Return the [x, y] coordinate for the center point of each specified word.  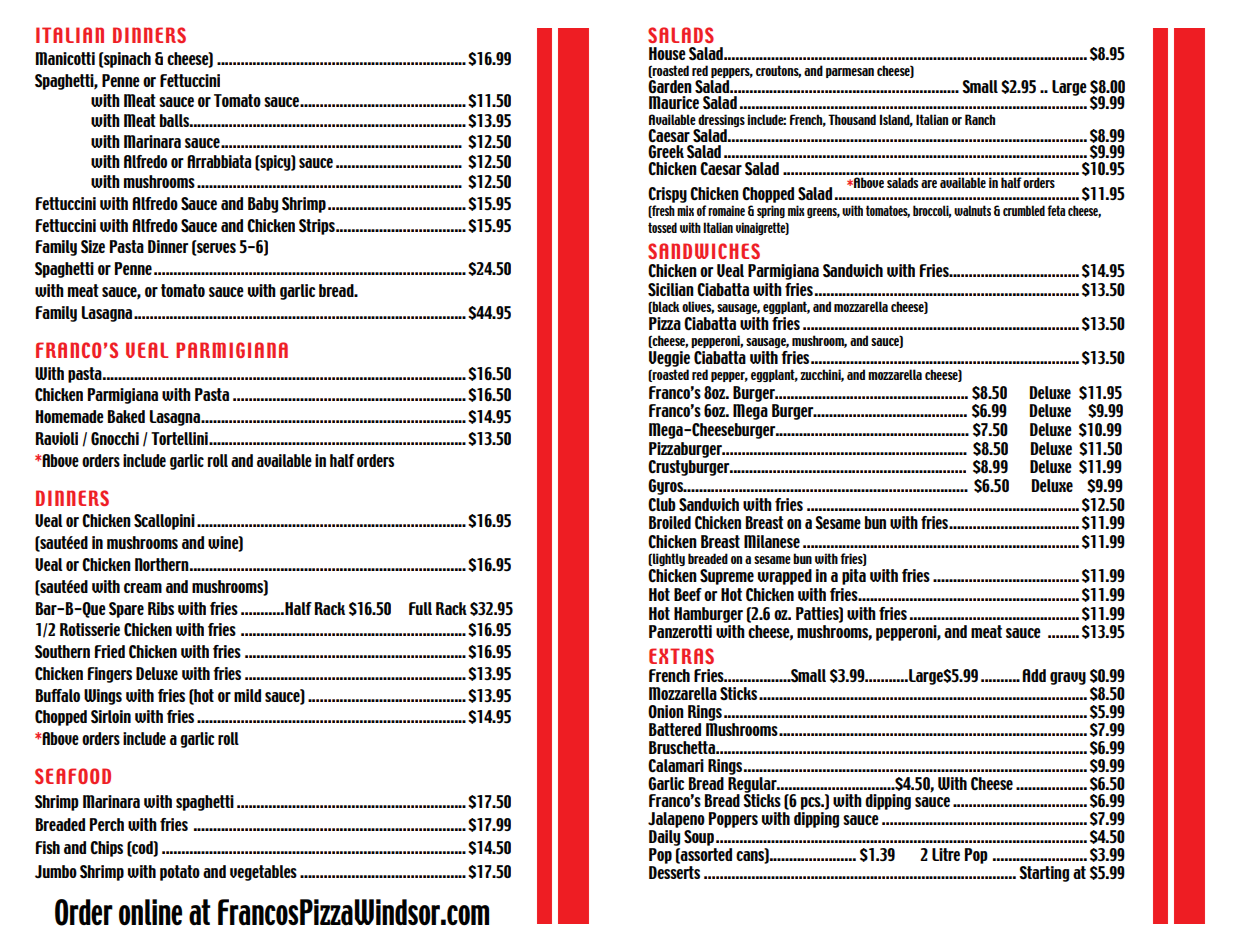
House [667, 53]
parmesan [850, 73]
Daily [664, 838]
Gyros [667, 487]
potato [180, 873]
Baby [263, 205]
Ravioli [57, 438]
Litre [946, 854]
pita [854, 577]
